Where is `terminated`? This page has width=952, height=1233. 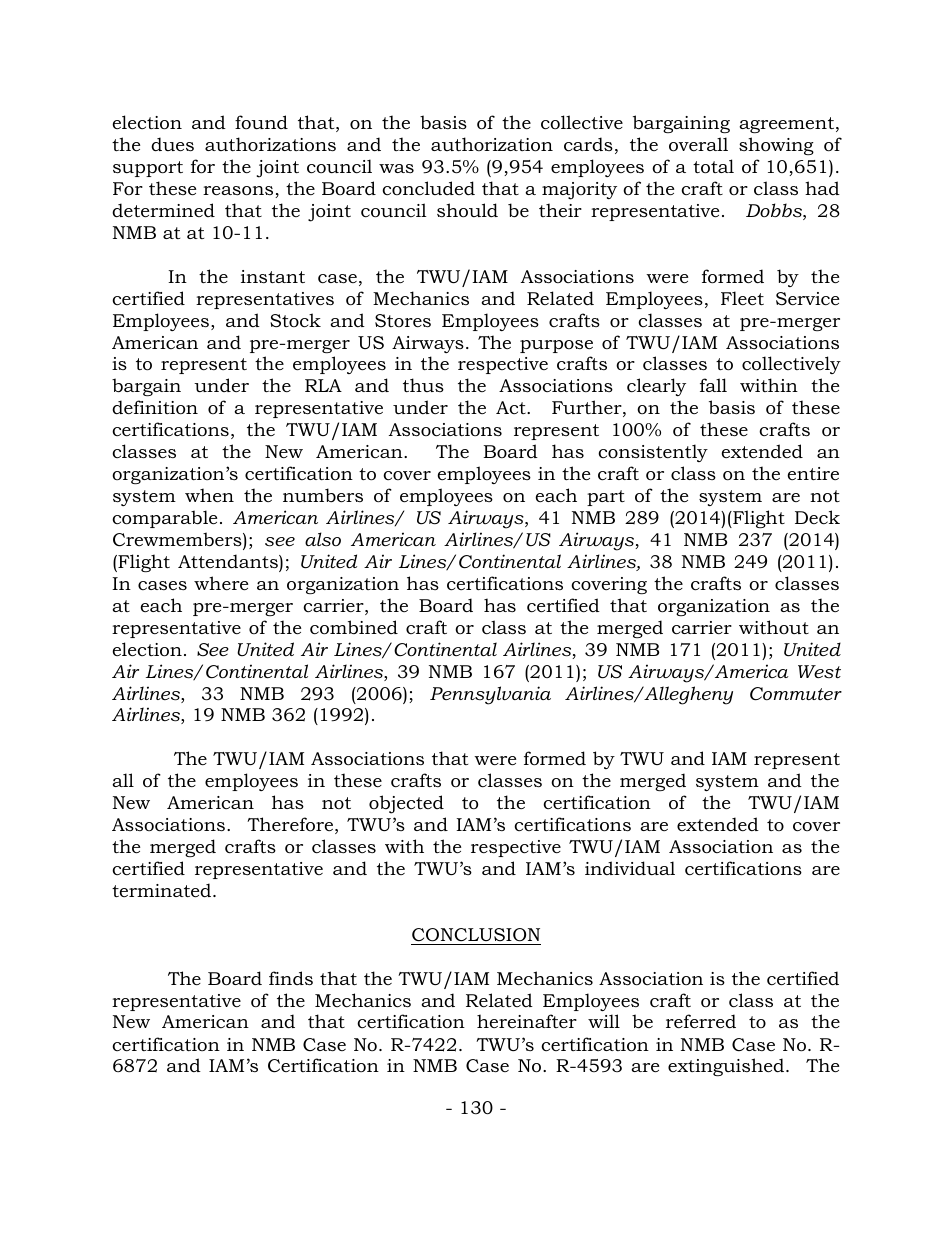 terminated is located at coordinates (163, 890).
